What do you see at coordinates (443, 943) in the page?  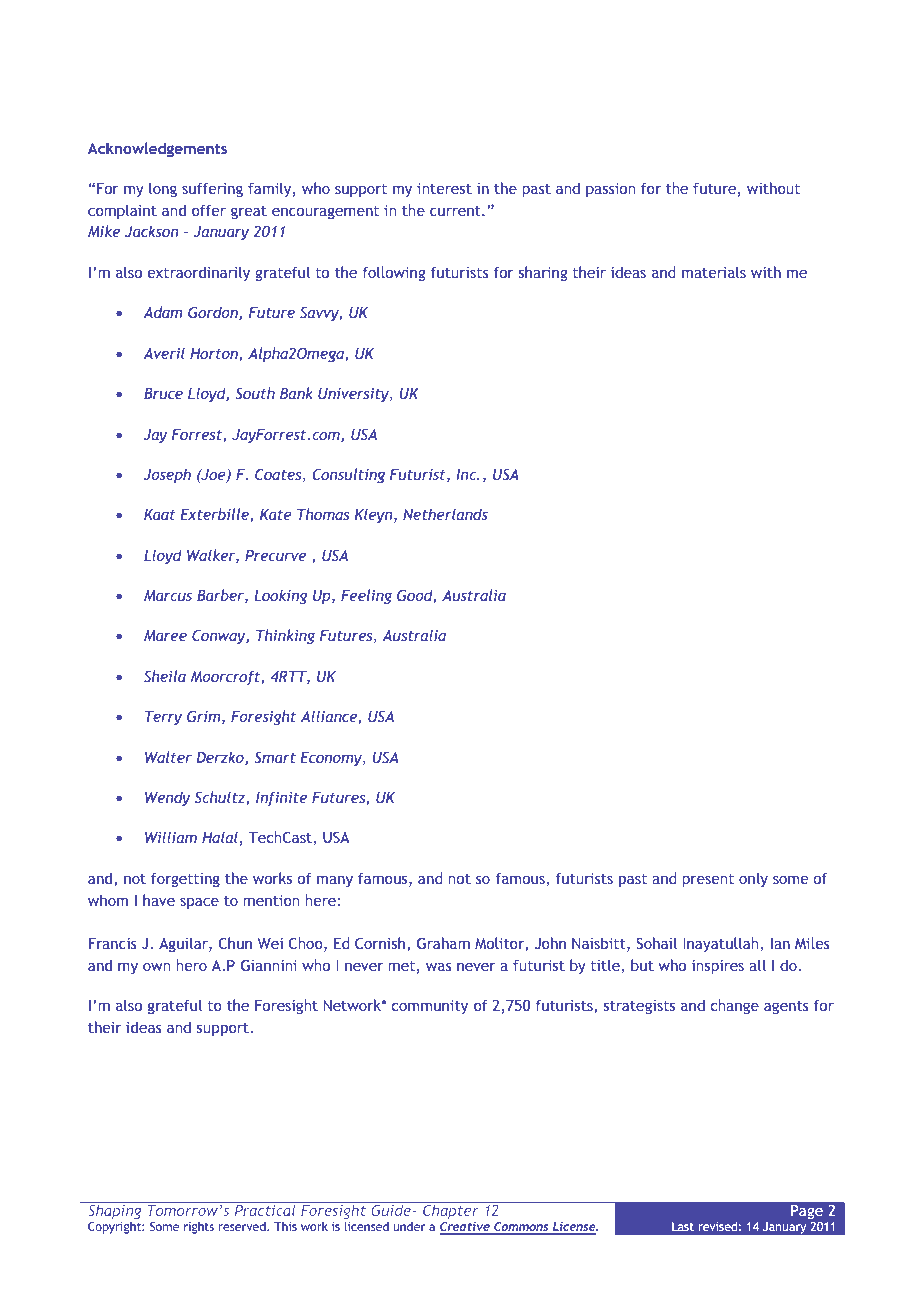 I see `Graham` at bounding box center [443, 943].
